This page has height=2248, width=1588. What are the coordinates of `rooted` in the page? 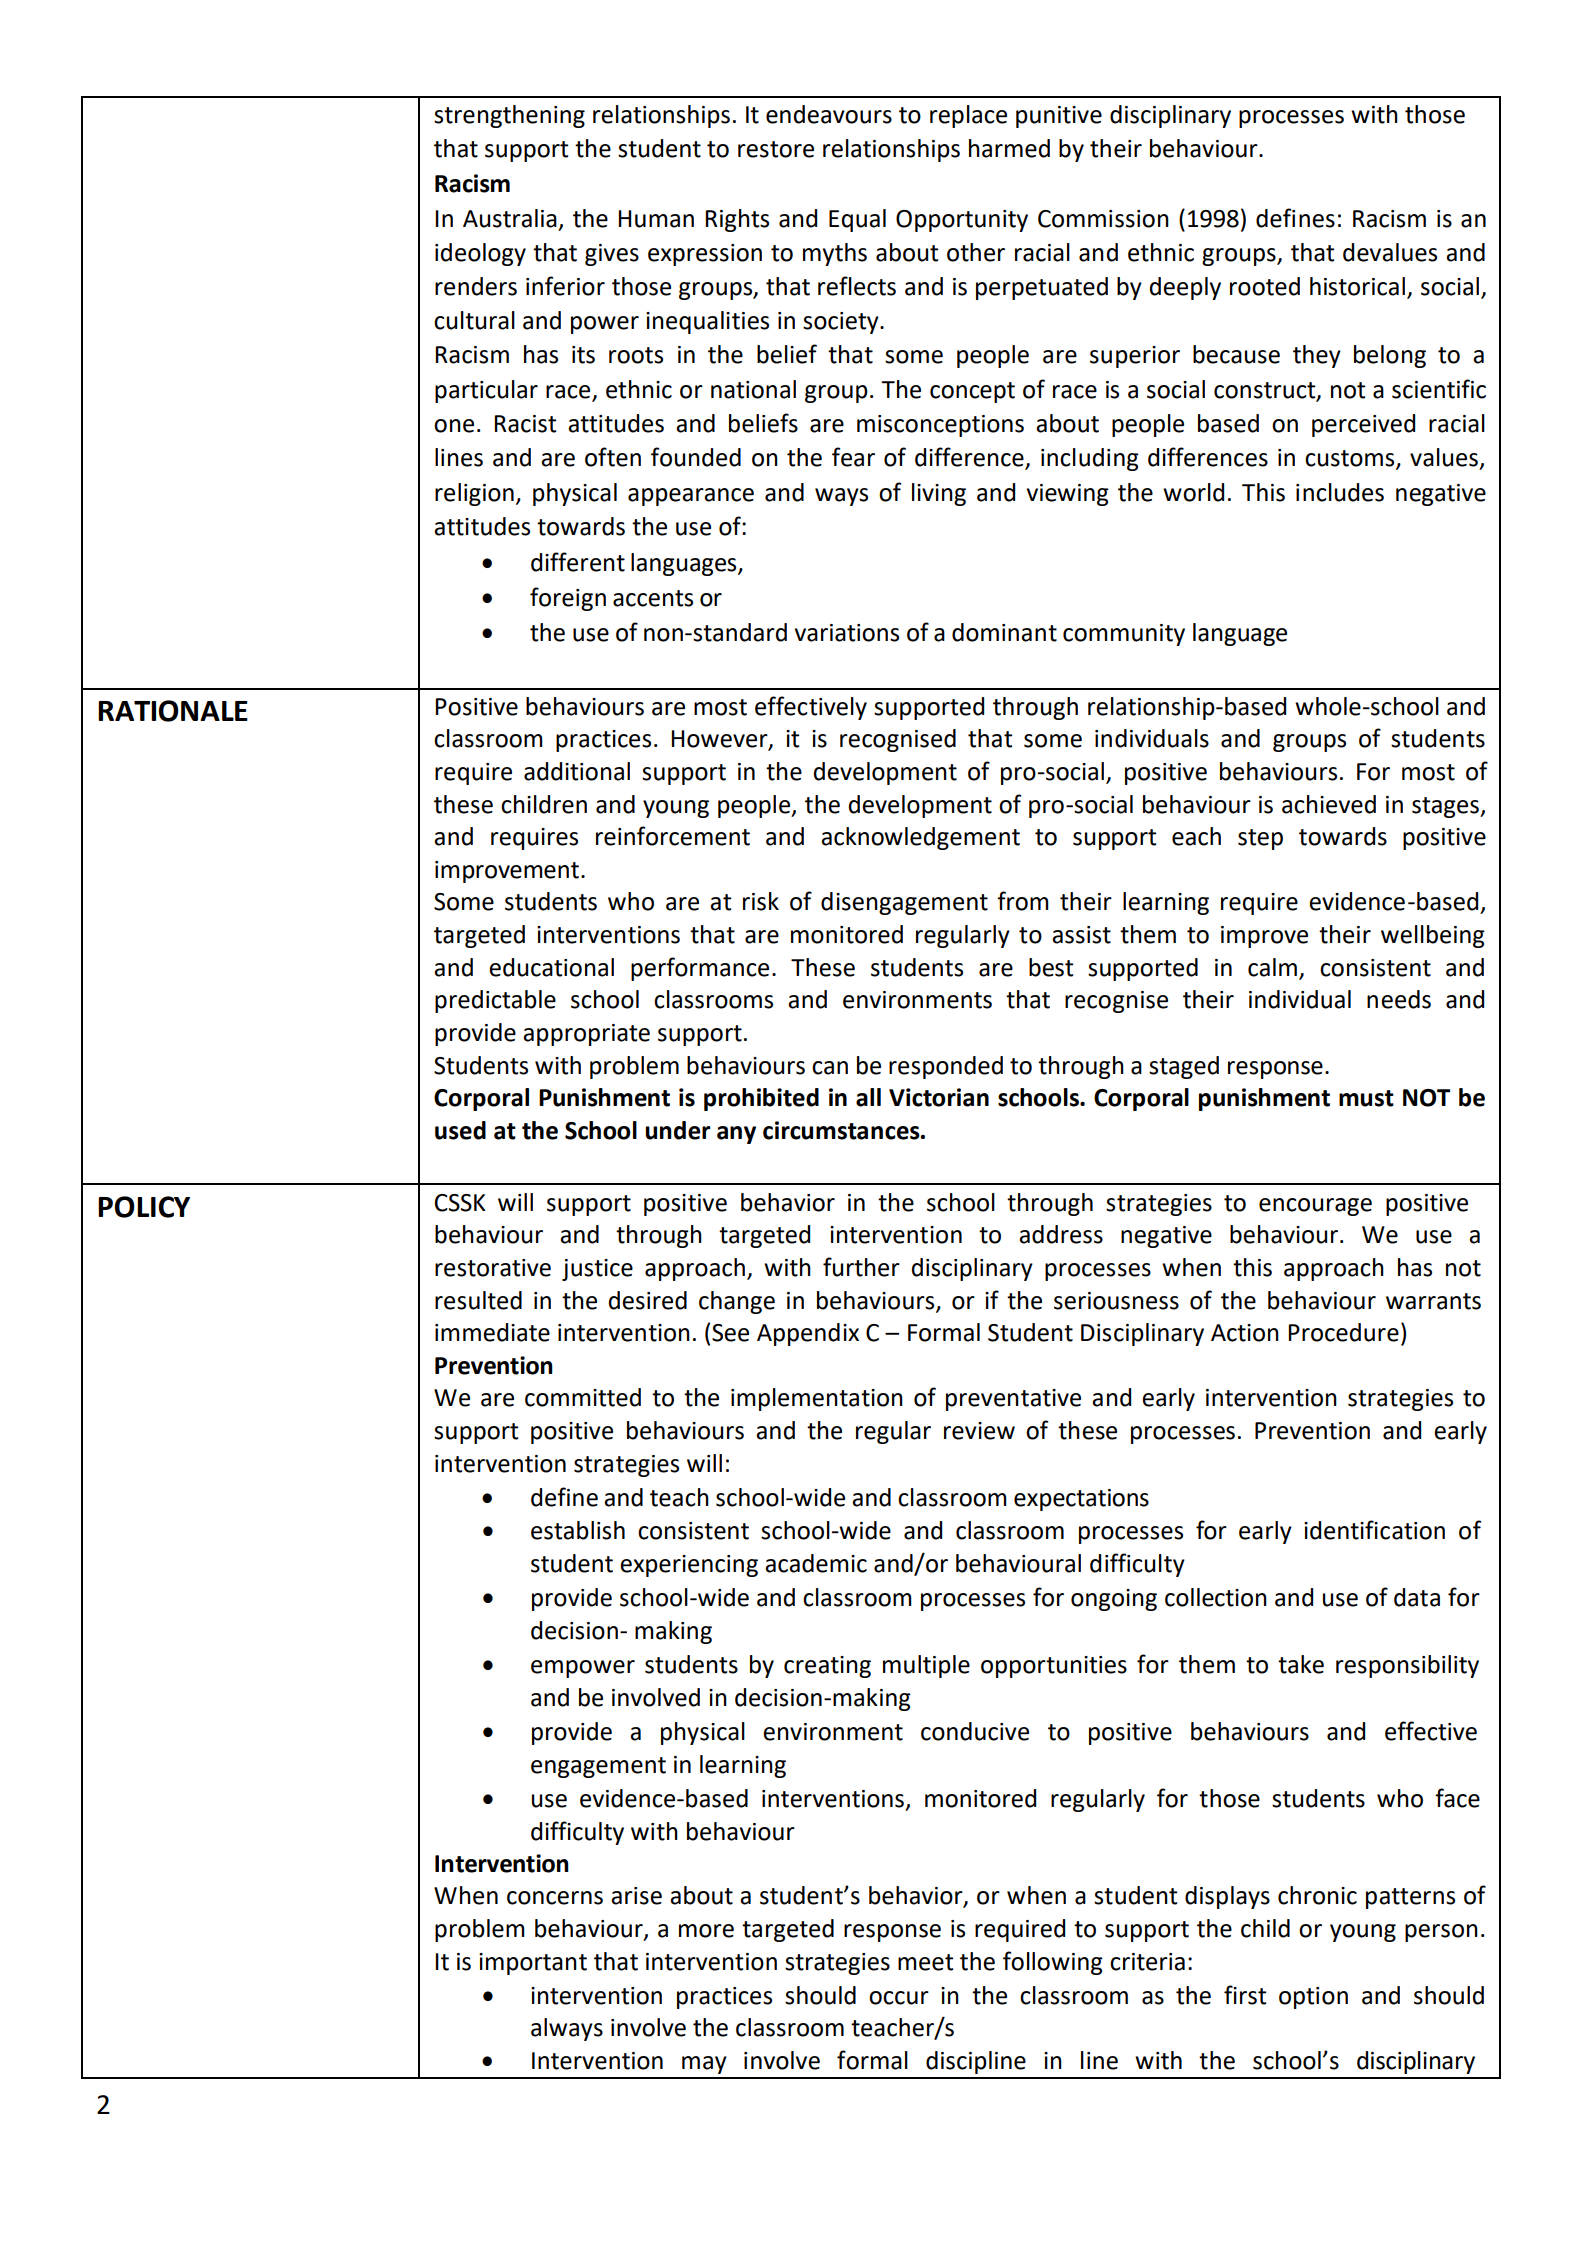 It's located at (1265, 286).
